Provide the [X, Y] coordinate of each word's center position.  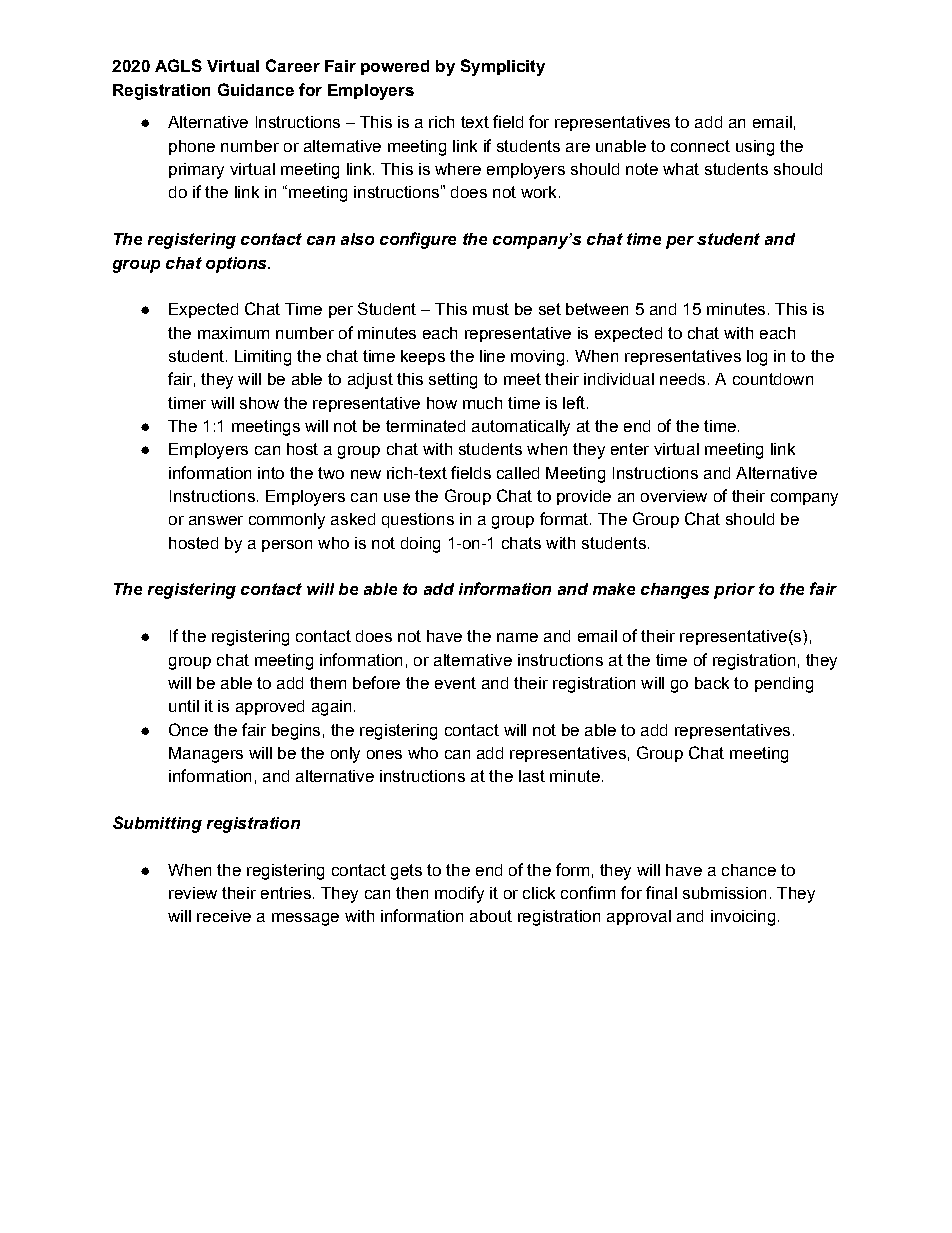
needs [682, 379]
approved [270, 707]
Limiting [263, 358]
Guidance [256, 89]
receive [224, 916]
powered [395, 67]
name [517, 637]
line [492, 356]
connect [700, 146]
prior [734, 591]
